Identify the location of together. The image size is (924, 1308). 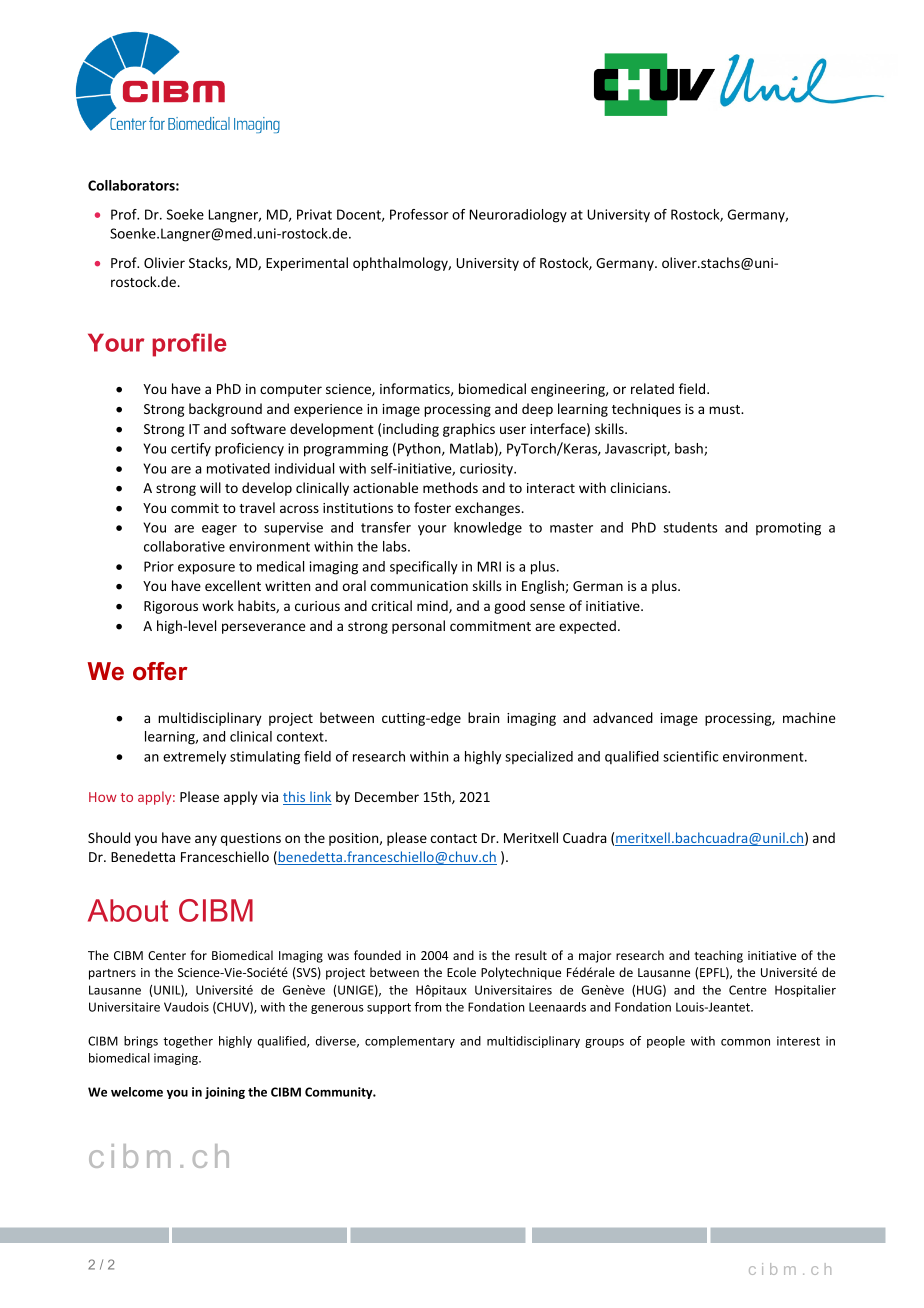
(188, 1042).
